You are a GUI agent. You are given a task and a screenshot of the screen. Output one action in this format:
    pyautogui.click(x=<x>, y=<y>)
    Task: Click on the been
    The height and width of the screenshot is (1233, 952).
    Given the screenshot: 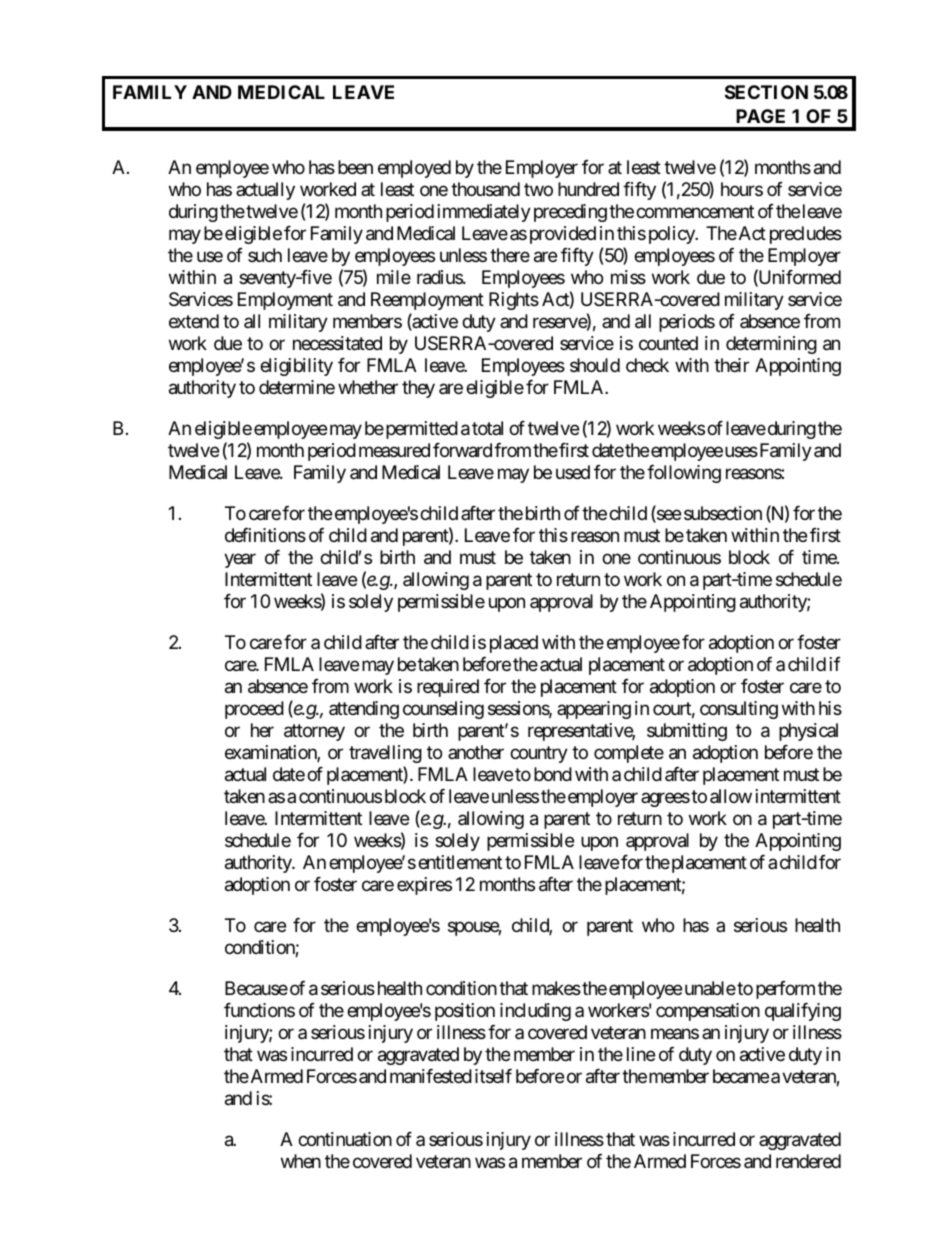 What is the action you would take?
    pyautogui.click(x=355, y=167)
